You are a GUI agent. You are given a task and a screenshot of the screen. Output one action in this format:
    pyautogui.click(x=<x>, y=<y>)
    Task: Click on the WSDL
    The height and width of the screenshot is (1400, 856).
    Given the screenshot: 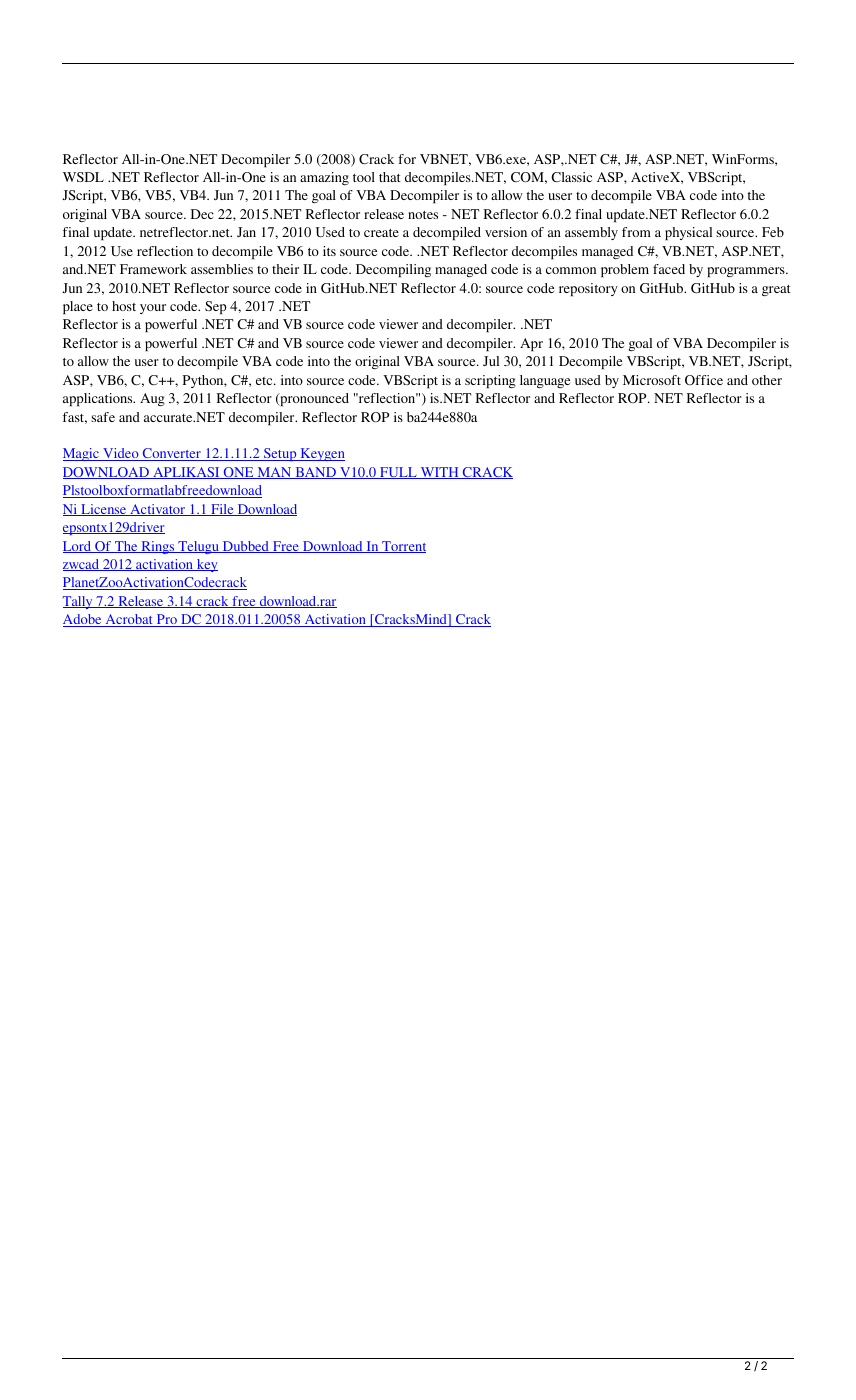 What is the action you would take?
    pyautogui.click(x=83, y=177)
